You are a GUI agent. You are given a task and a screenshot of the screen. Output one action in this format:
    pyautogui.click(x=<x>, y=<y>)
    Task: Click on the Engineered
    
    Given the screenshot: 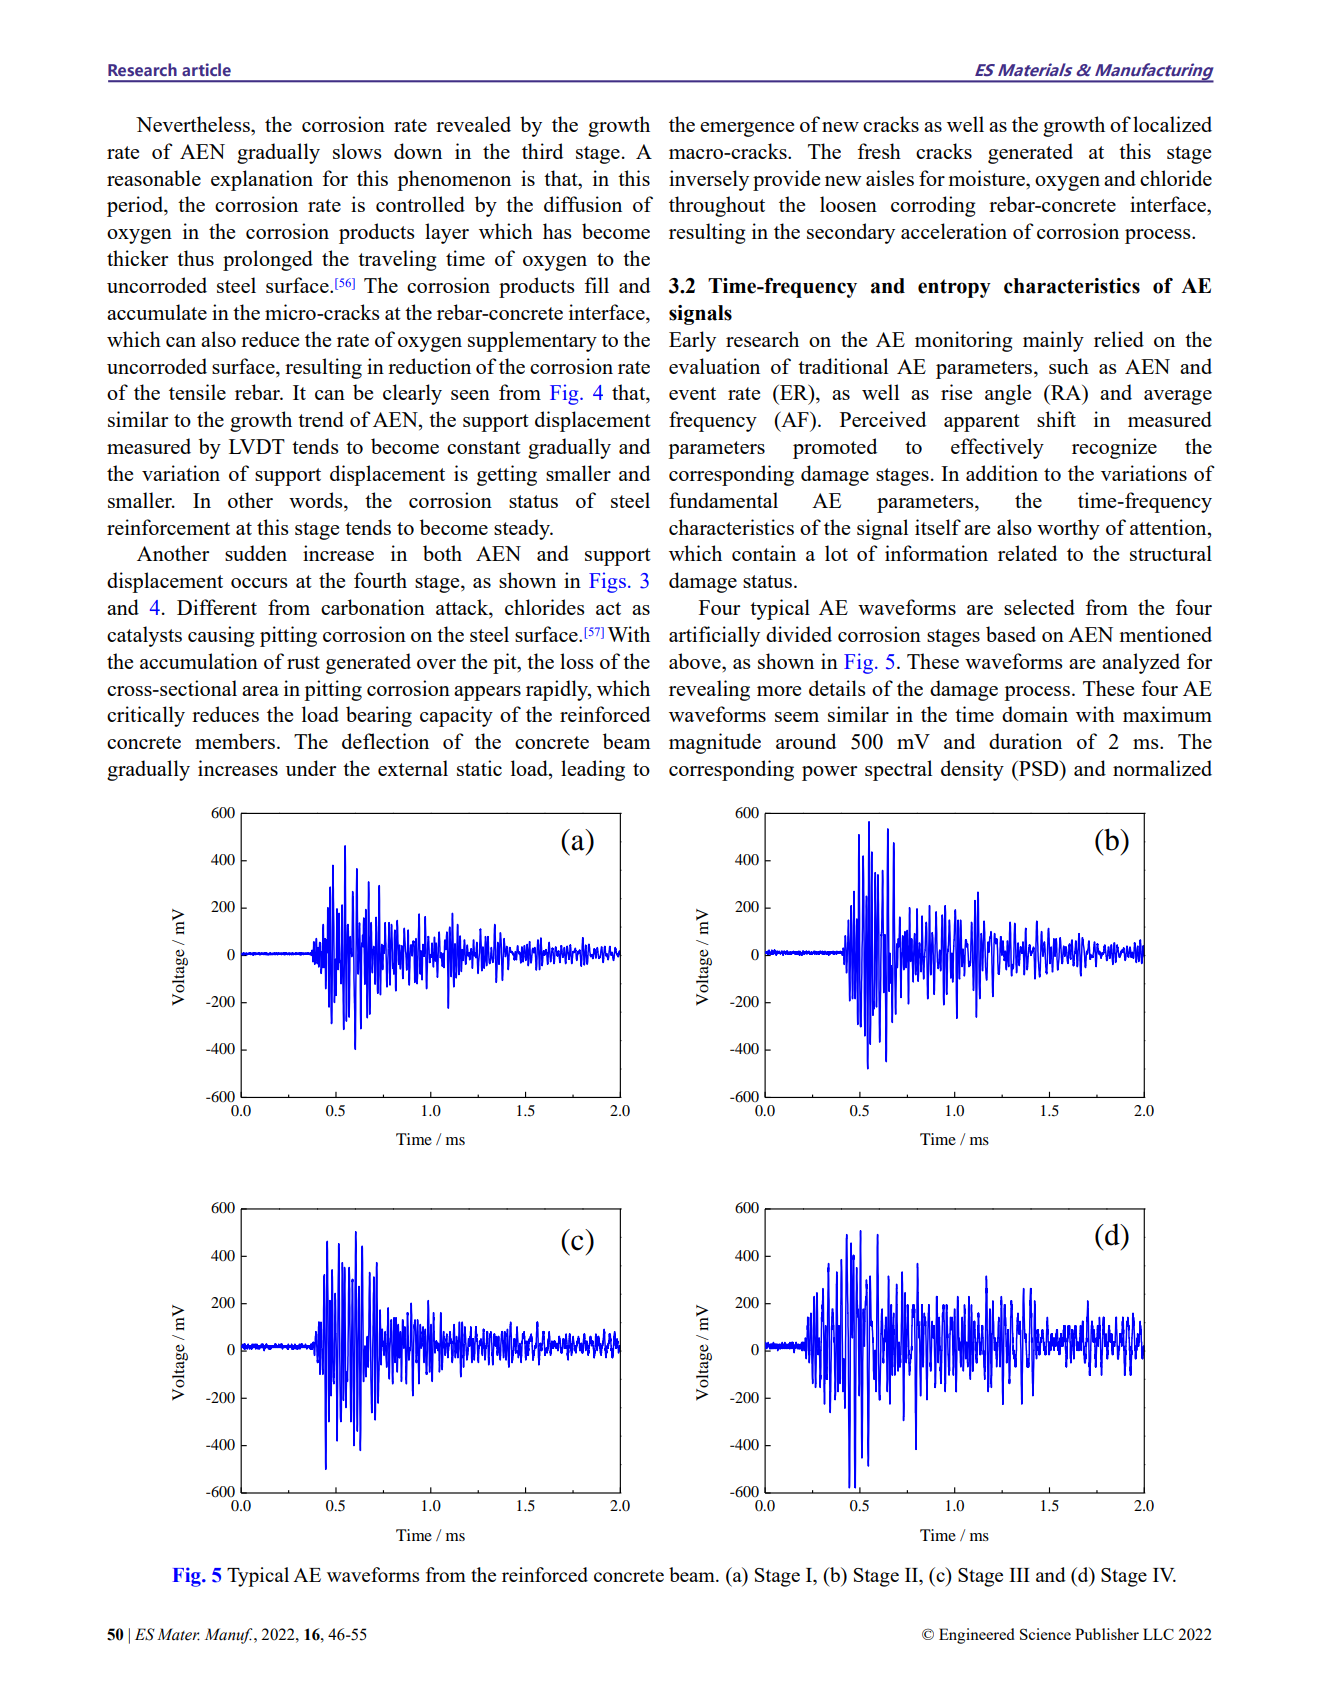 What is the action you would take?
    pyautogui.click(x=977, y=1636)
